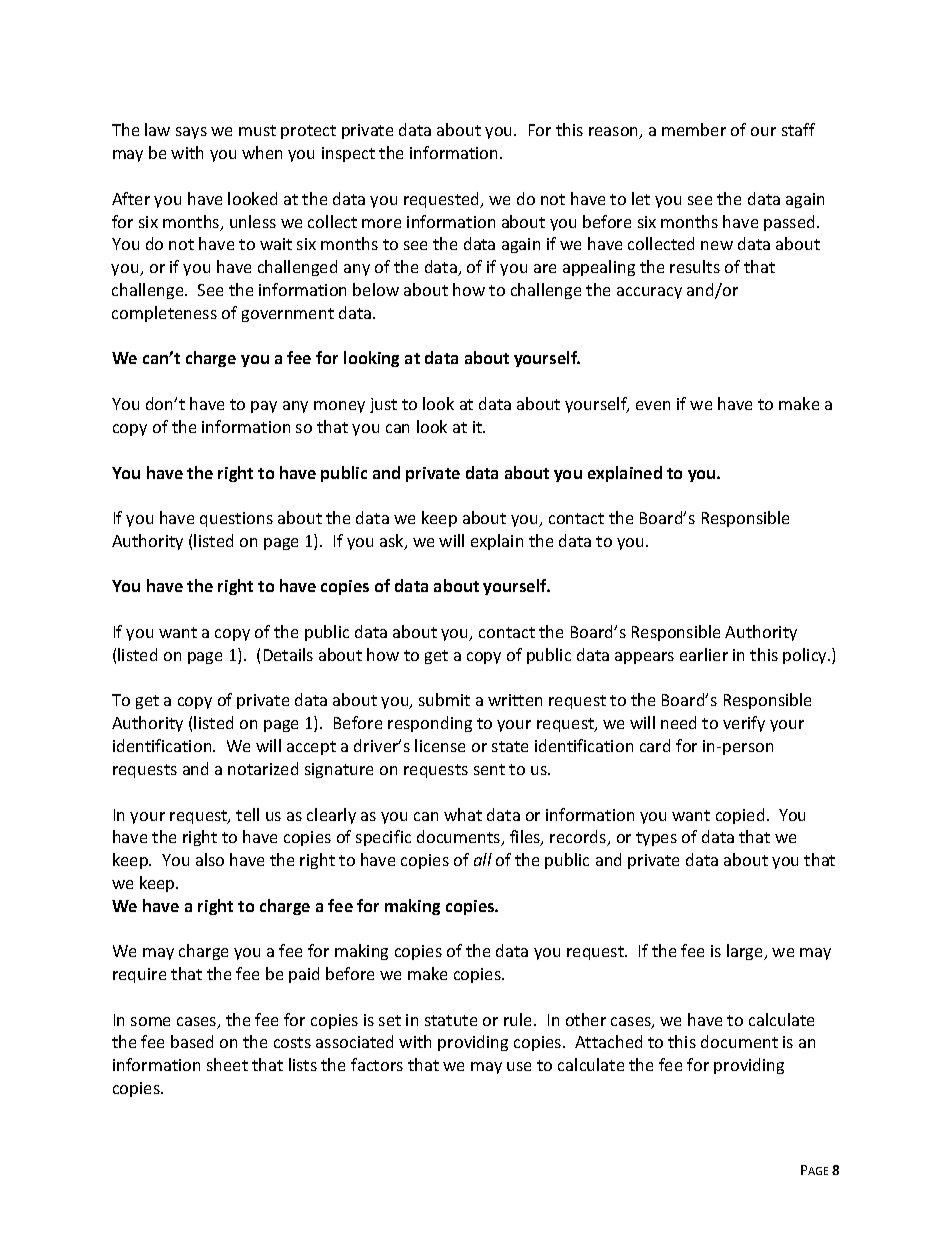 Image resolution: width=952 pixels, height=1233 pixels. I want to click on statute, so click(451, 1020).
